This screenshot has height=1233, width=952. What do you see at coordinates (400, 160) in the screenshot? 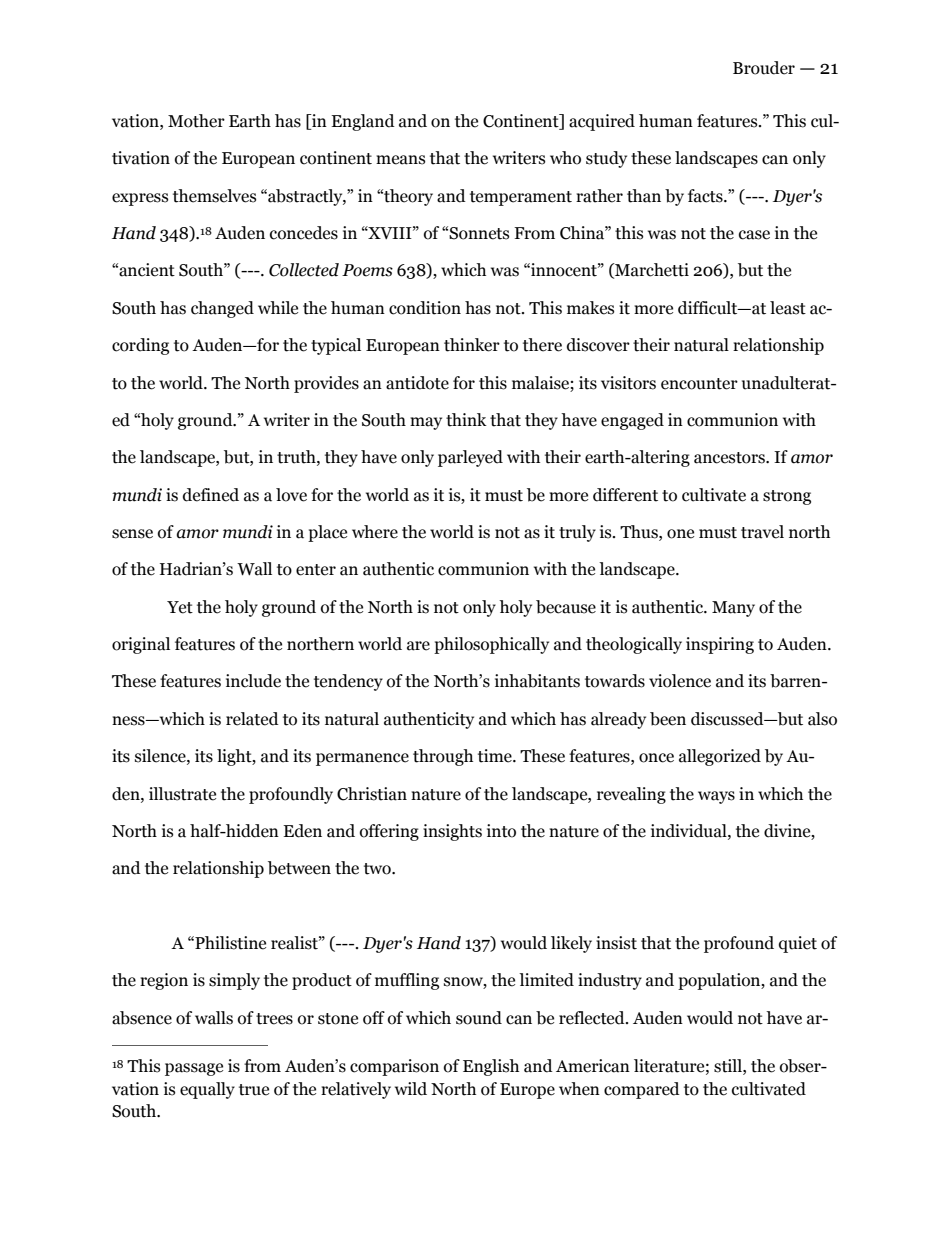
I see `means` at bounding box center [400, 160].
